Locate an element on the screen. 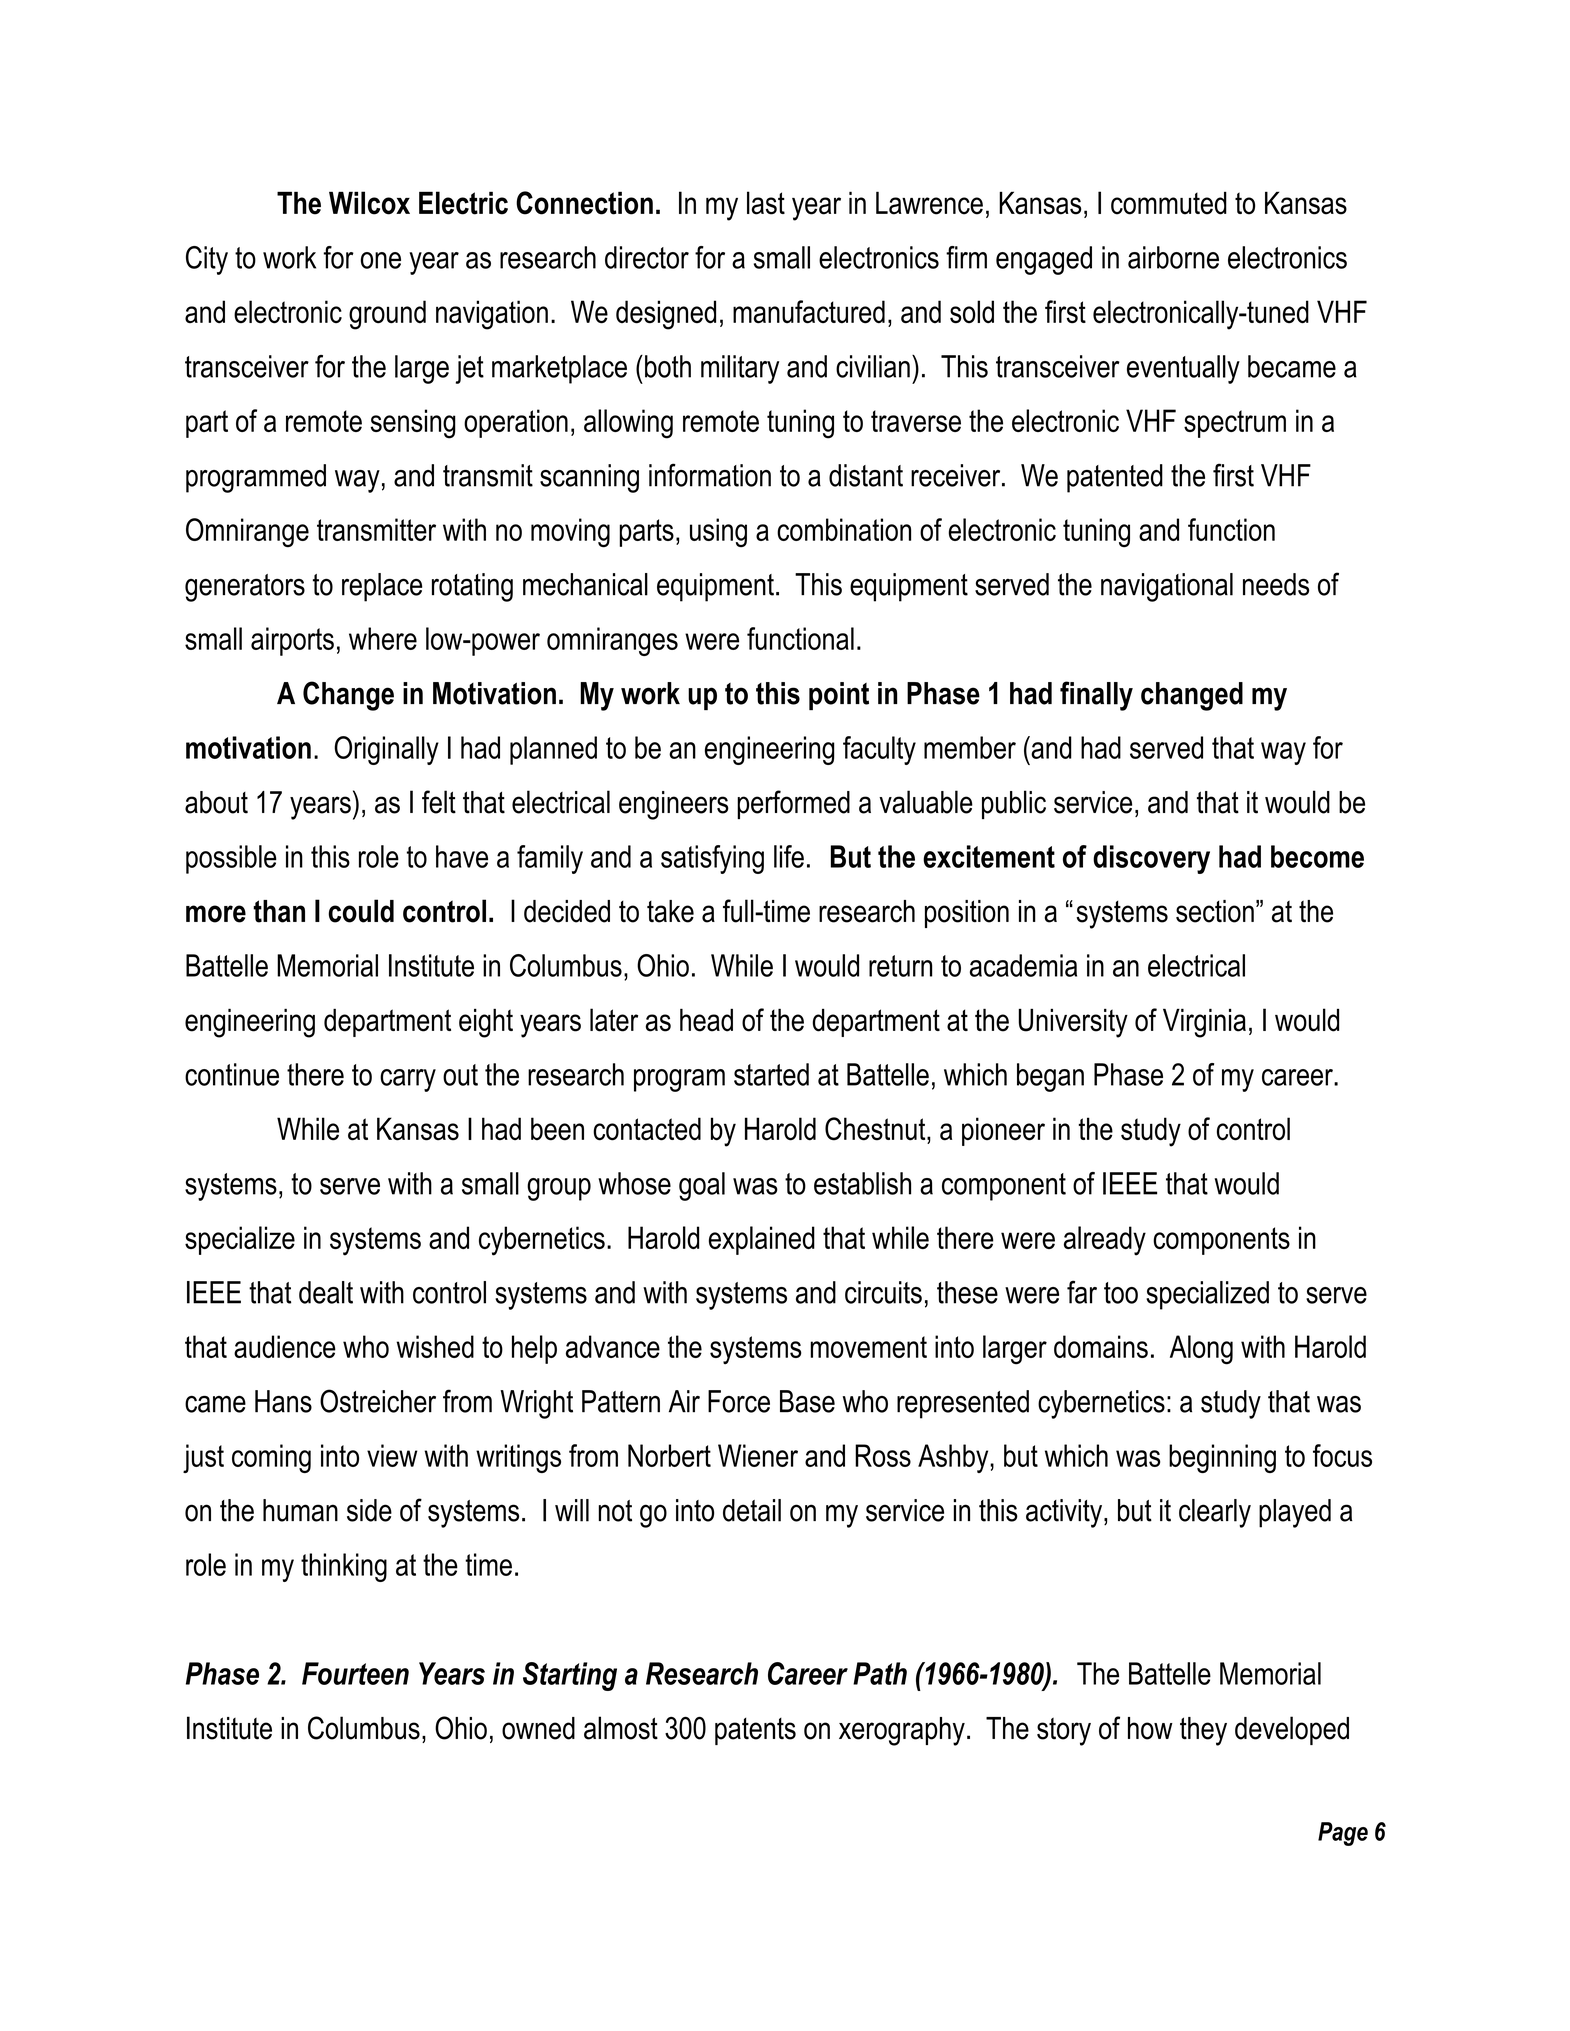 The height and width of the screenshot is (2031, 1570). carry is located at coordinates (408, 1080).
